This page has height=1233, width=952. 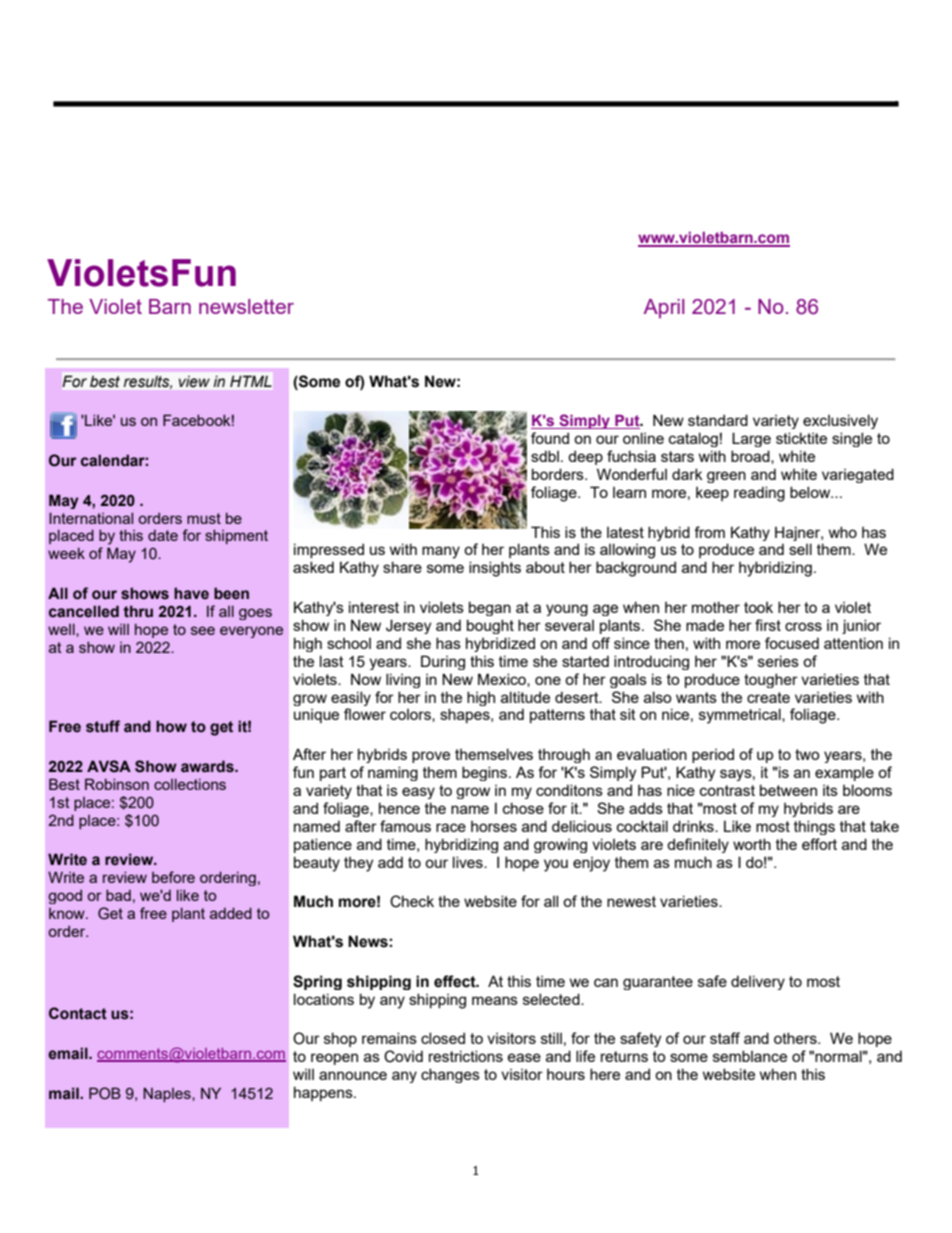 What do you see at coordinates (759, 494) in the page?
I see `reading` at bounding box center [759, 494].
